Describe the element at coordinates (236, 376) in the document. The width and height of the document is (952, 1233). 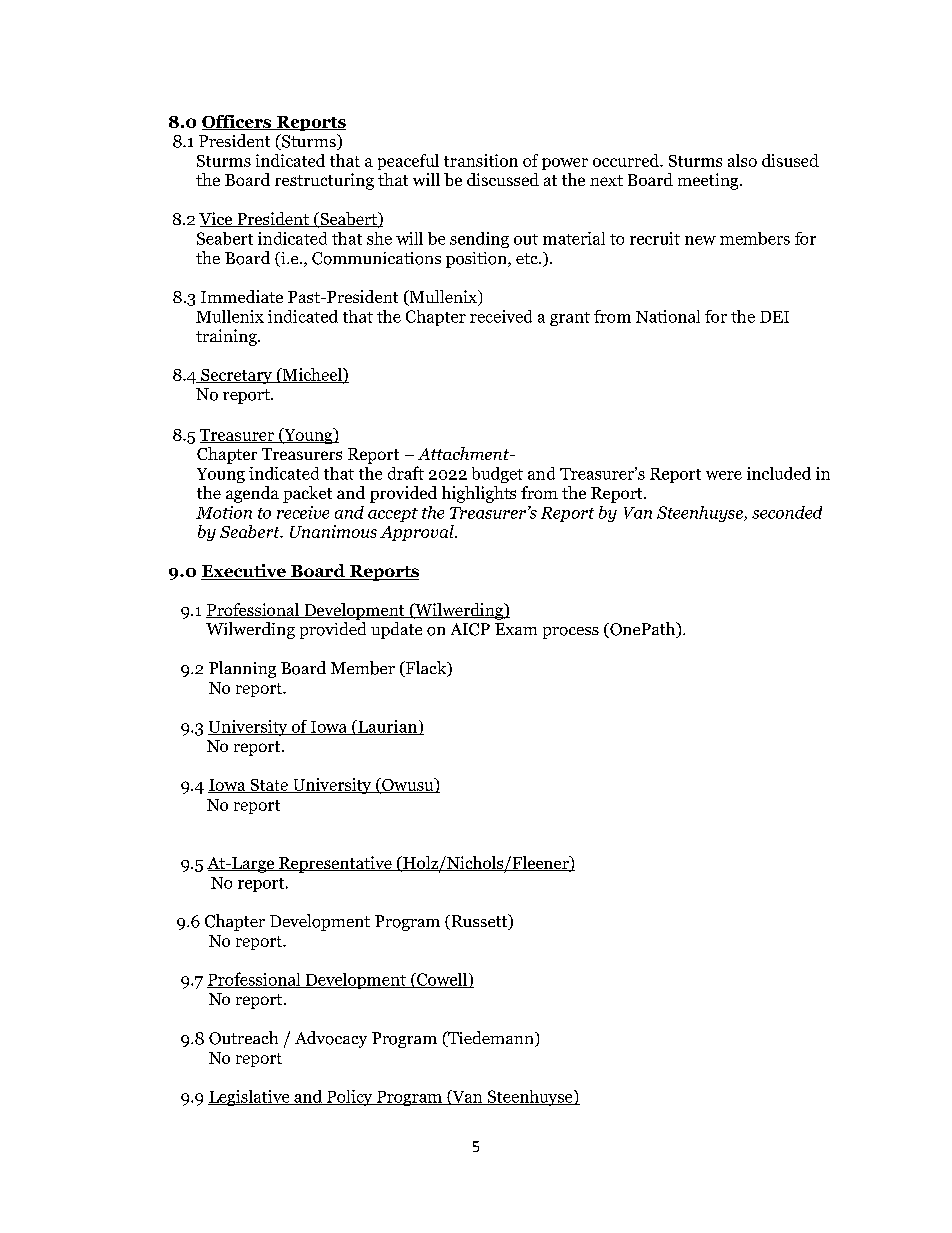
I see `Secretary` at that location.
